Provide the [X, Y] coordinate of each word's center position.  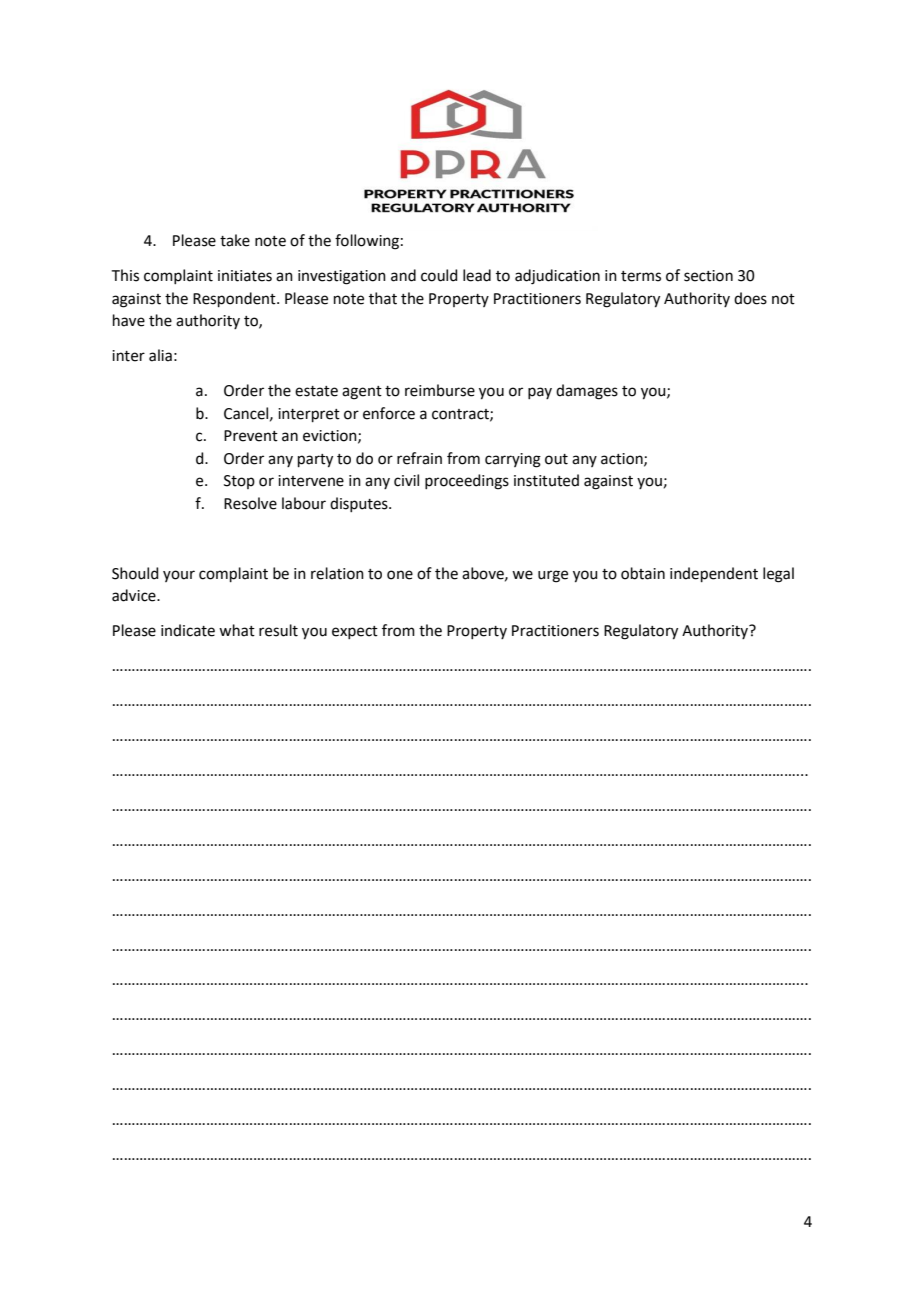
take [235, 240]
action [623, 459]
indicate [188, 630]
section [708, 276]
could [439, 275]
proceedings [467, 482]
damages [587, 392]
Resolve [250, 503]
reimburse [440, 390]
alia [160, 355]
